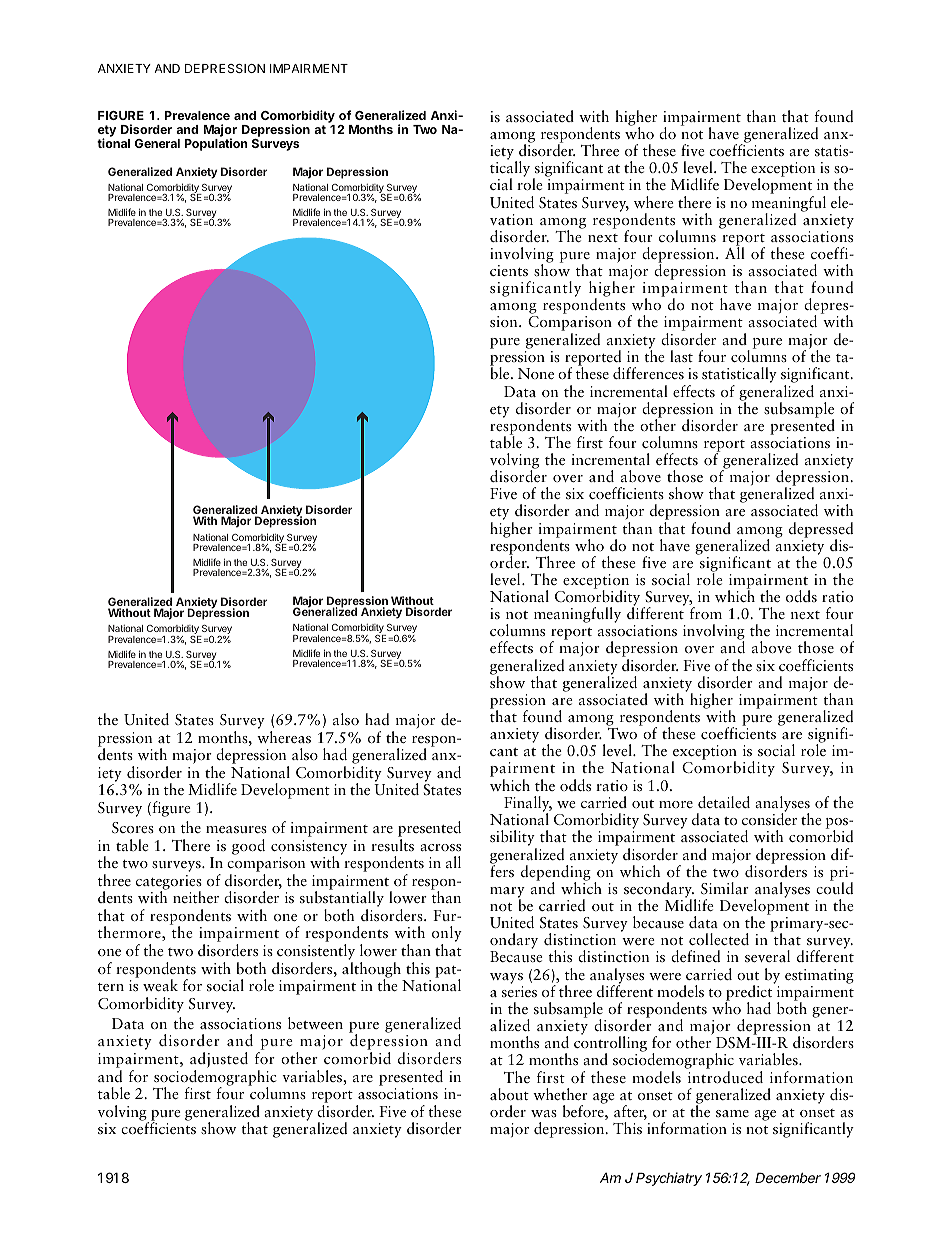 The height and width of the document is (1233, 952). I want to click on adjusted, so click(219, 1061).
